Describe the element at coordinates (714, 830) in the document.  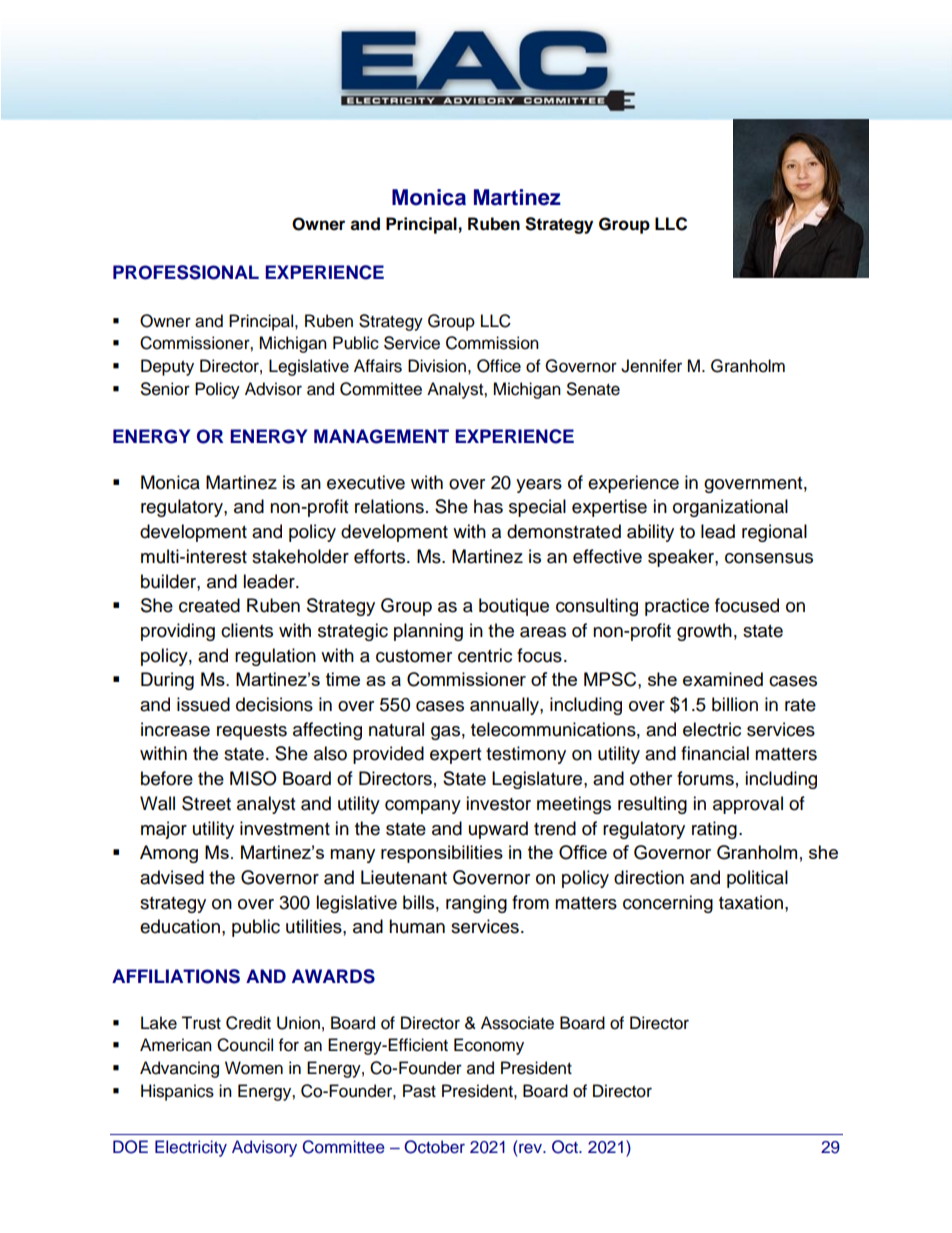
I see `rating` at that location.
